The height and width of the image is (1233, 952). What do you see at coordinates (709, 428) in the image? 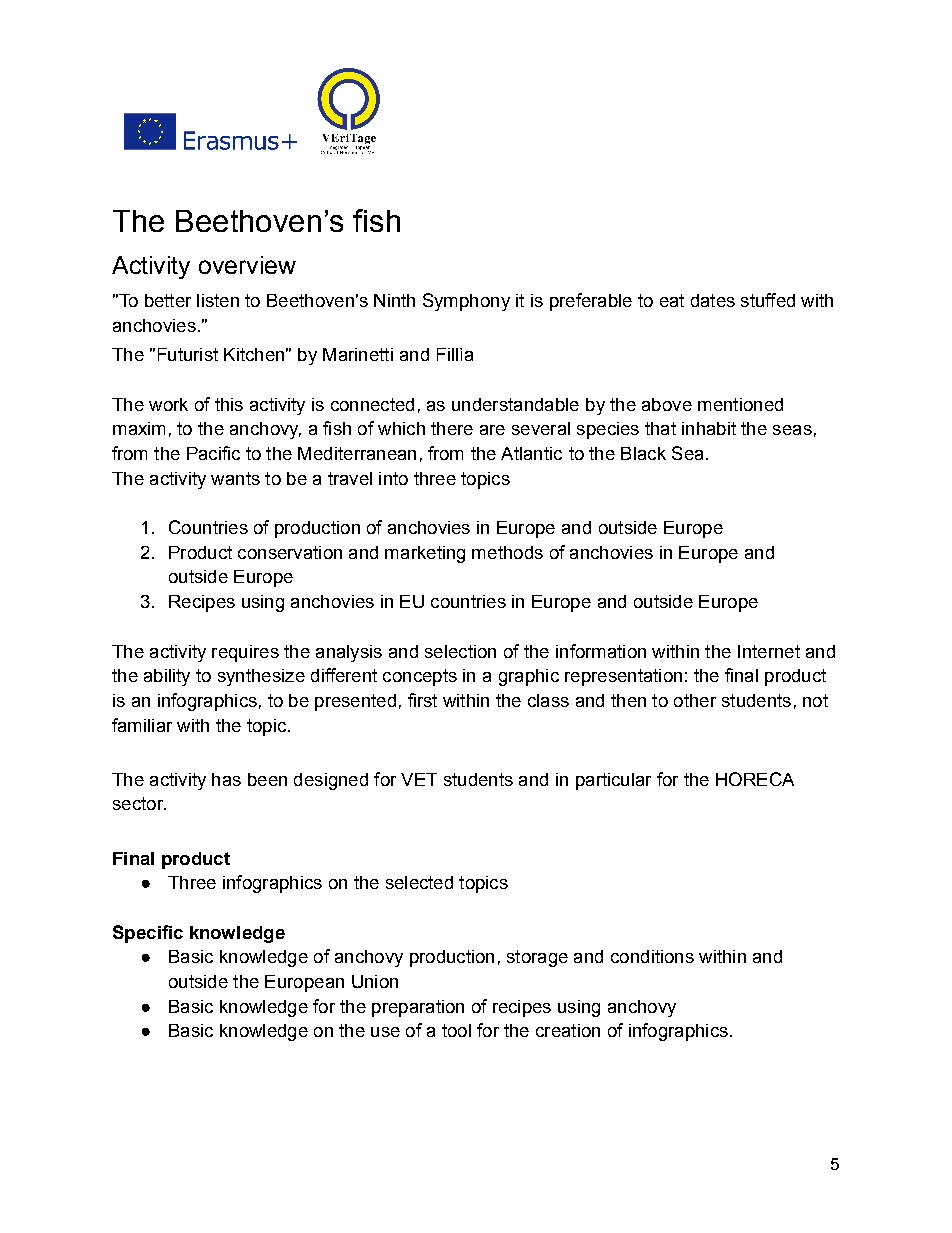
I see `inhabit` at bounding box center [709, 428].
